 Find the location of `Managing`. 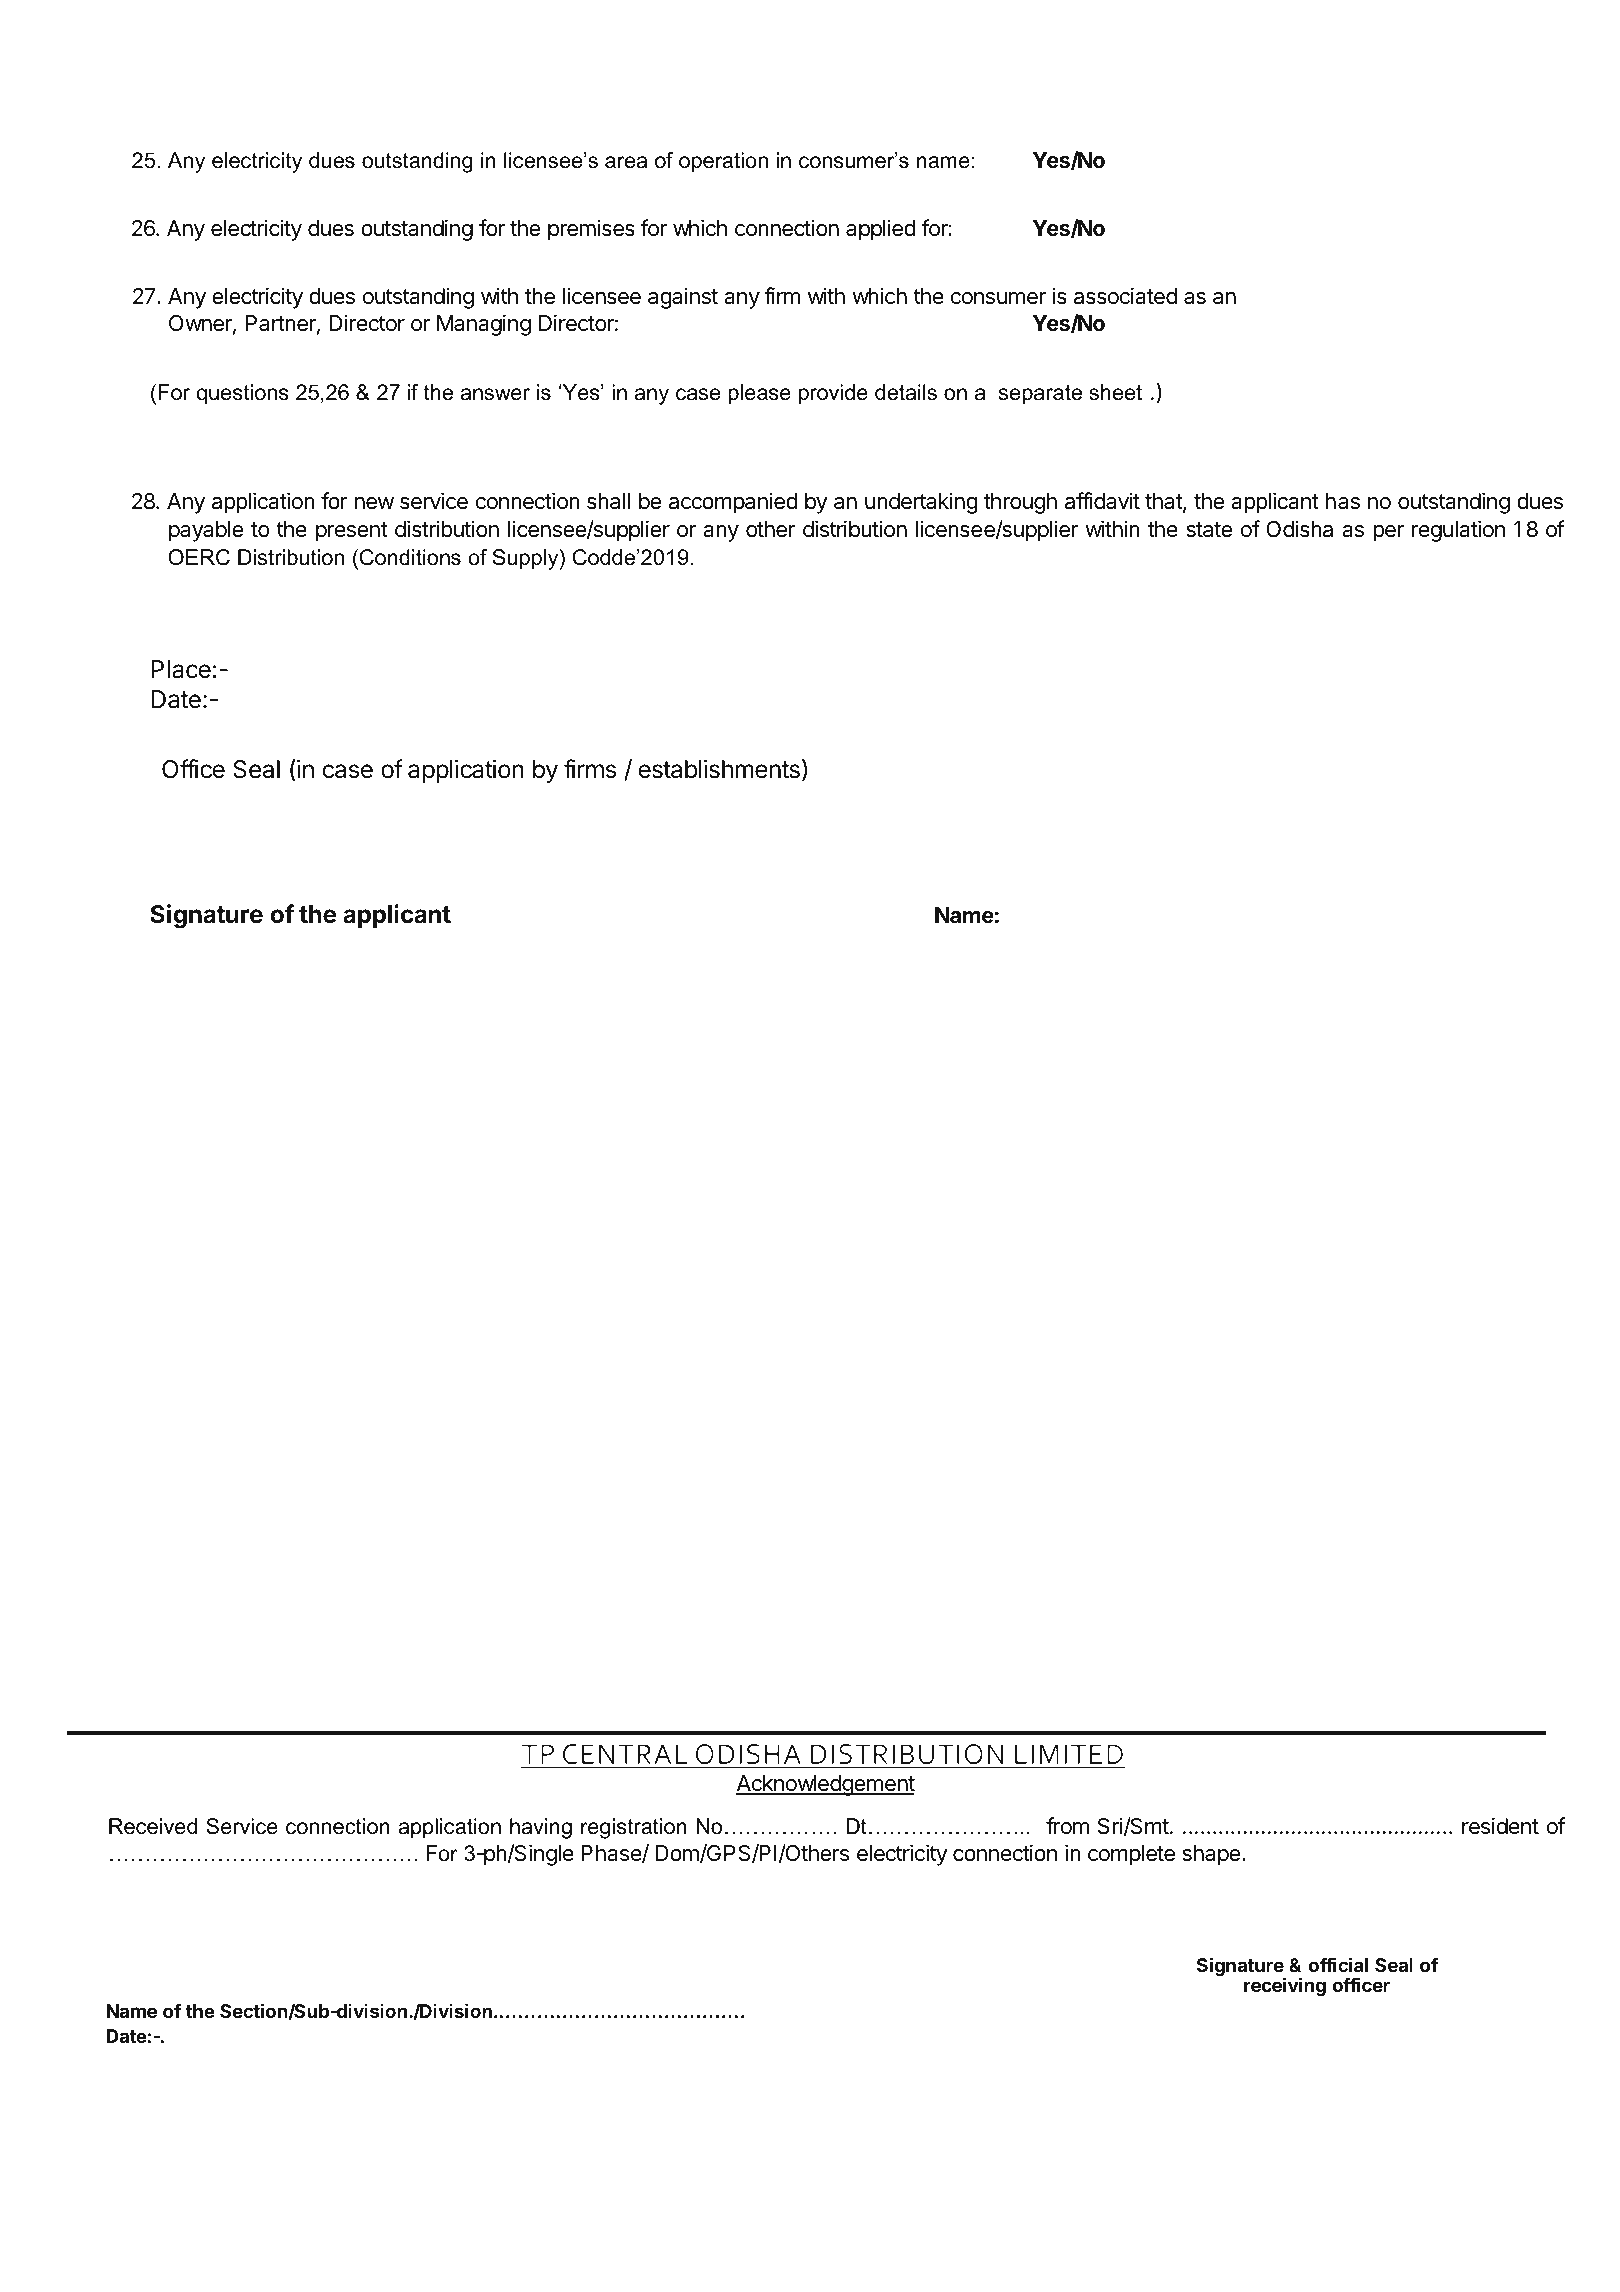

Managing is located at coordinates (484, 325).
